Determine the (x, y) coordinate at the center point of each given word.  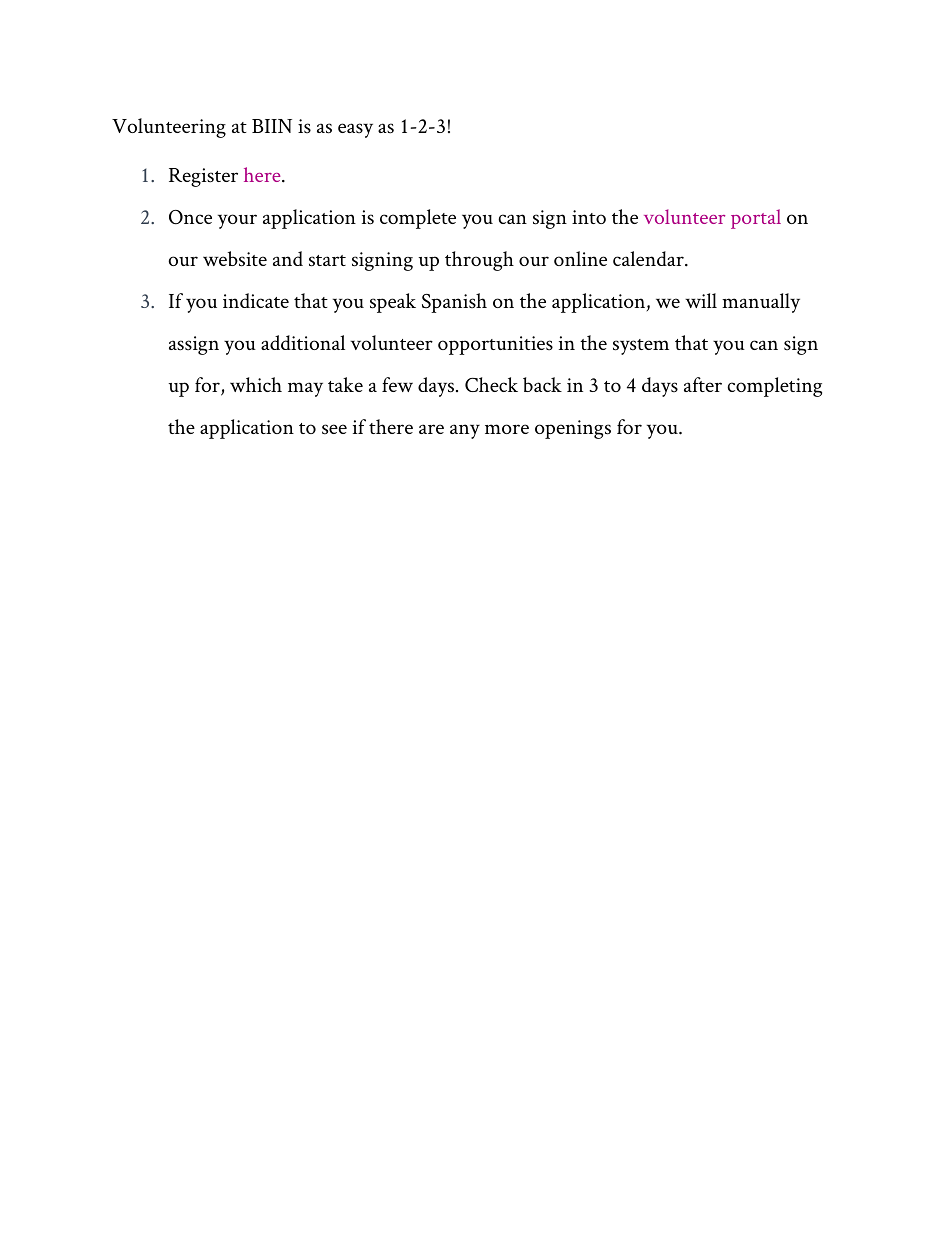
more (507, 429)
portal (756, 219)
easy (355, 130)
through (479, 261)
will (701, 300)
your (237, 221)
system (641, 347)
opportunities (495, 345)
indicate (256, 300)
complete (418, 219)
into (589, 217)
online (580, 258)
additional (303, 342)
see (334, 429)
